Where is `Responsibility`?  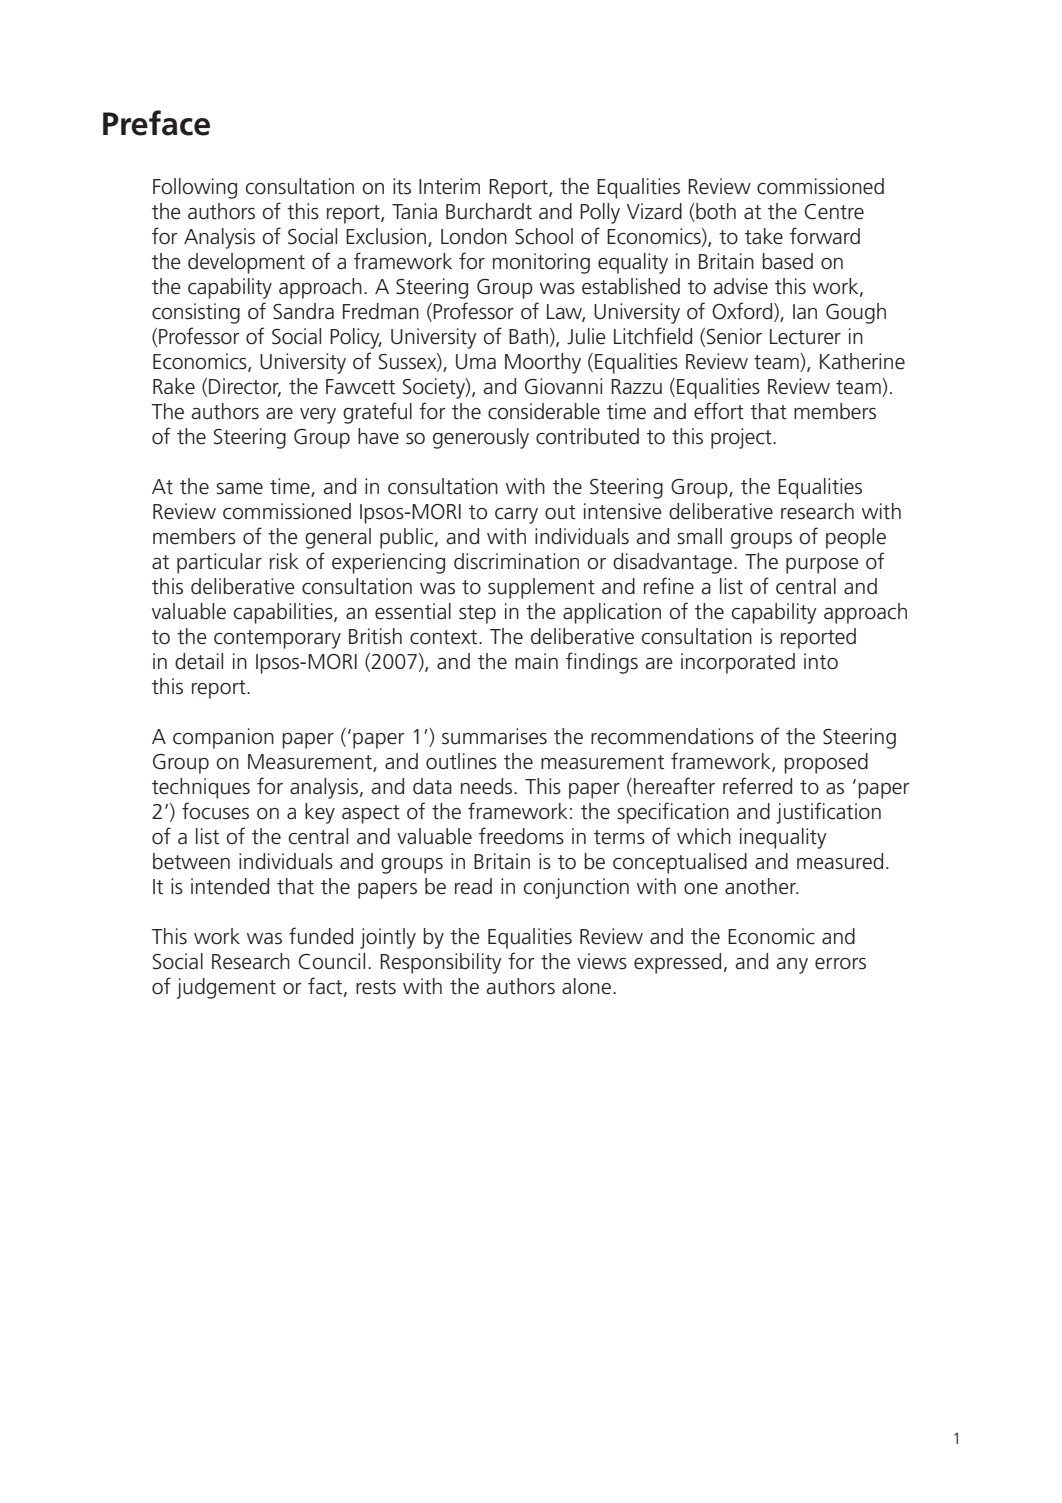 Responsibility is located at coordinates (441, 963).
